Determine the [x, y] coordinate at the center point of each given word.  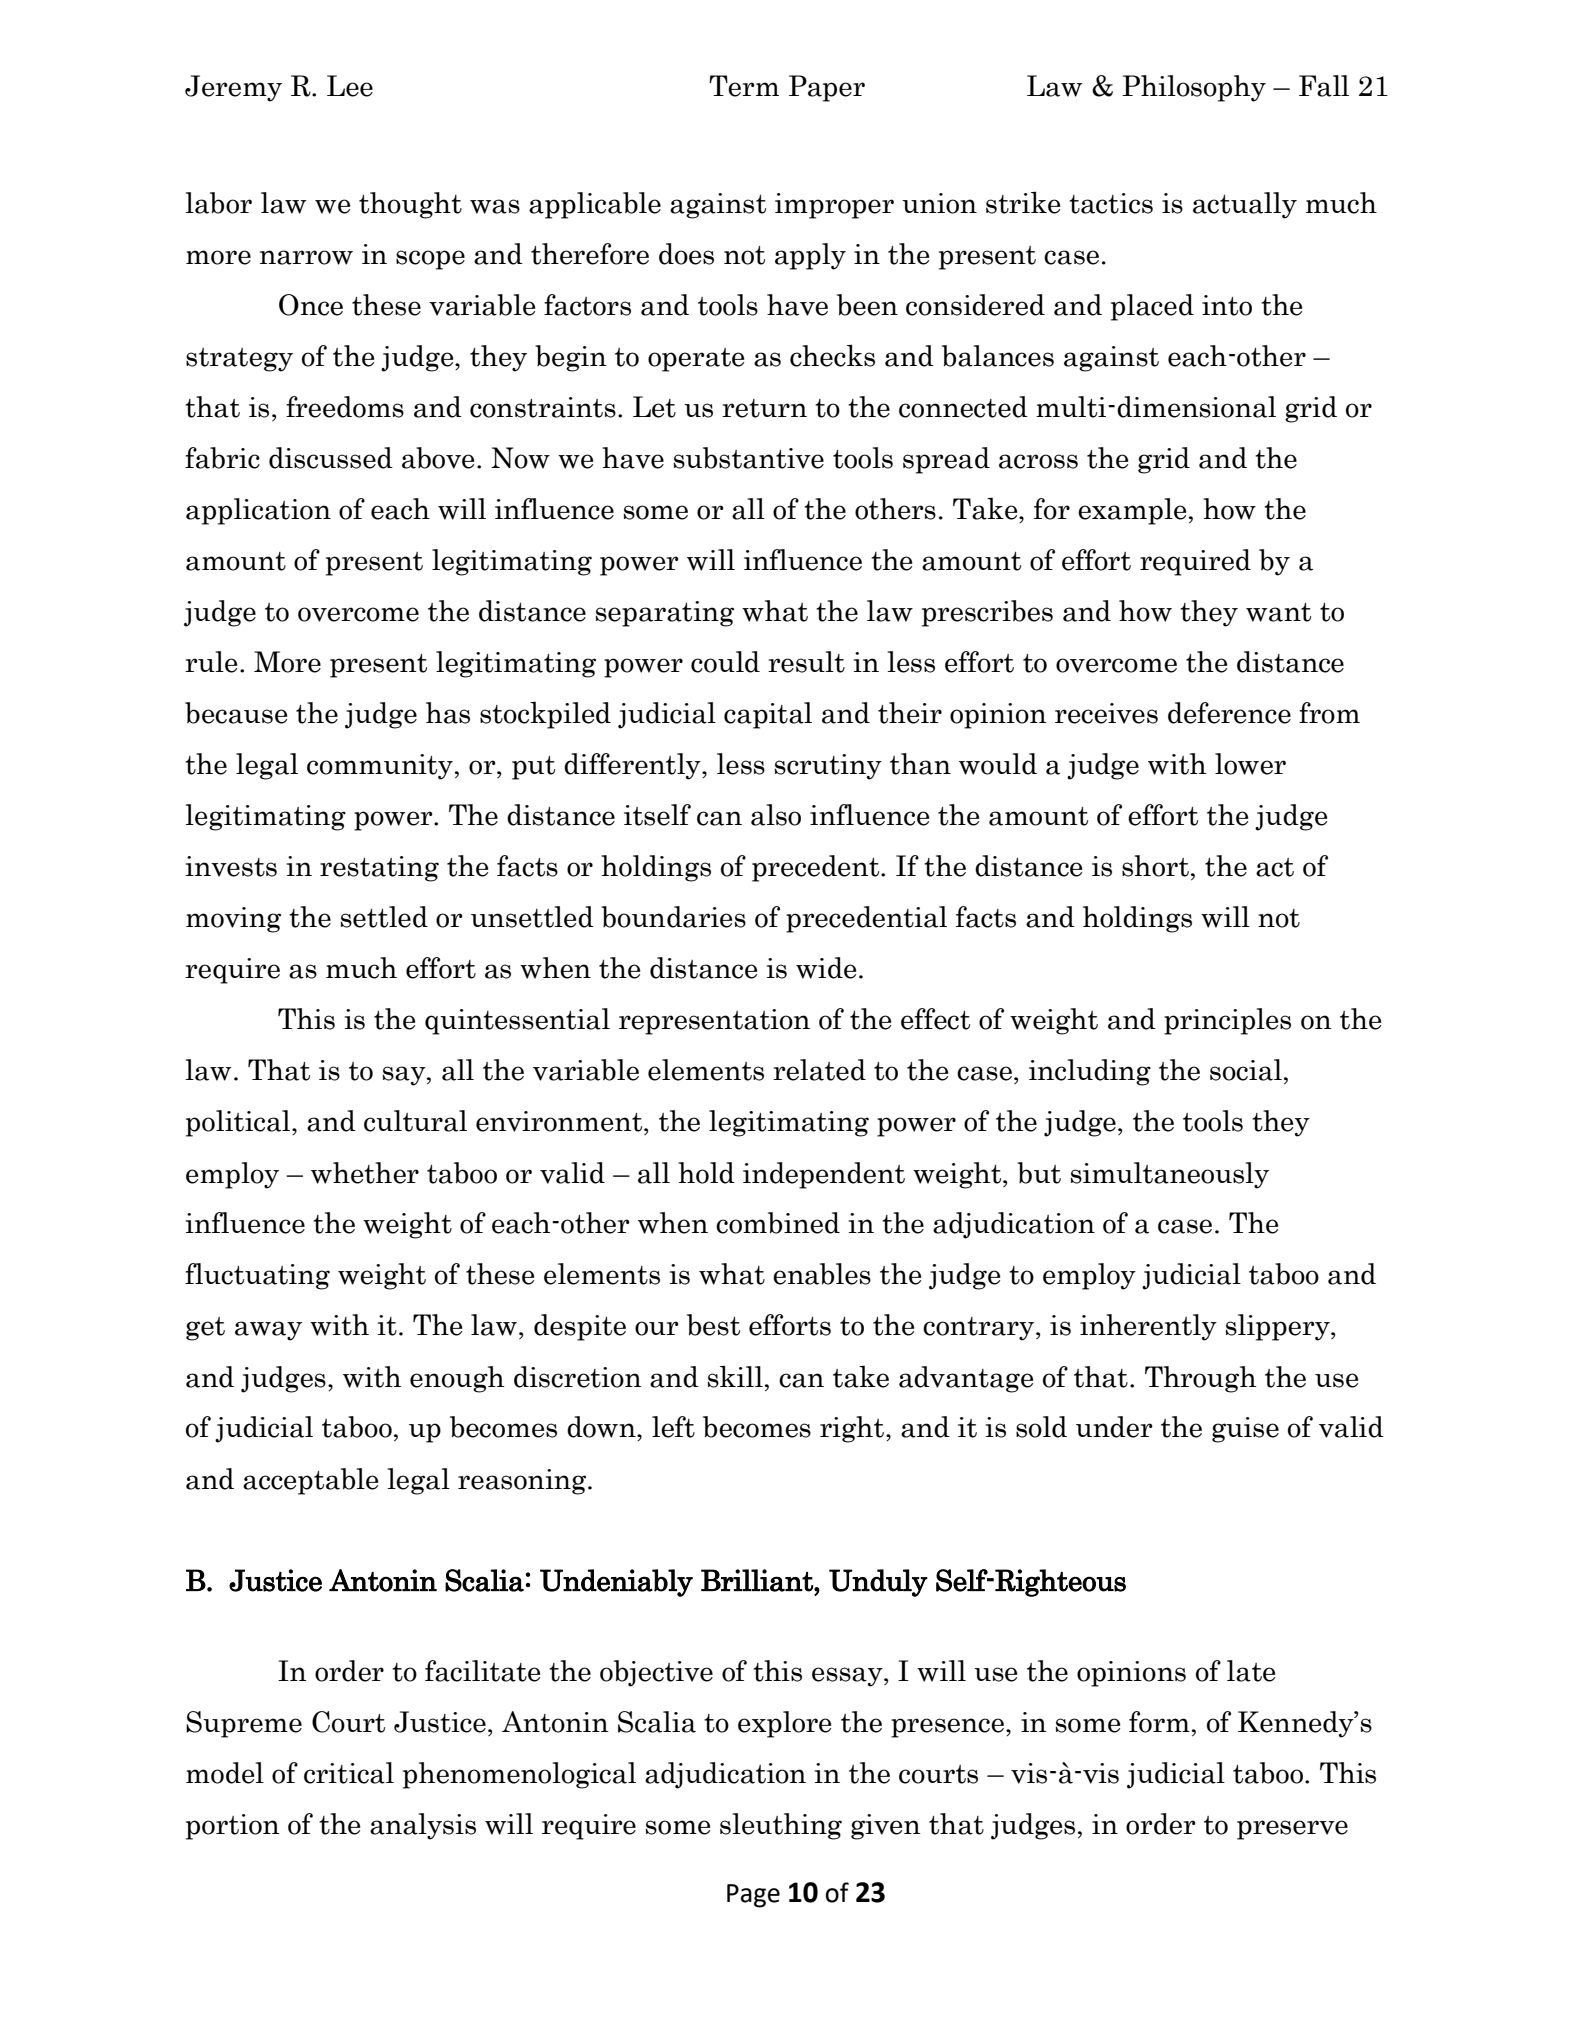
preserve [1292, 1830]
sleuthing [781, 1826]
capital [768, 715]
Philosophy [1194, 88]
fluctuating [257, 1276]
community [380, 767]
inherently [1148, 1327]
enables [822, 1274]
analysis [423, 1826]
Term [744, 86]
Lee [350, 86]
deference [1229, 713]
